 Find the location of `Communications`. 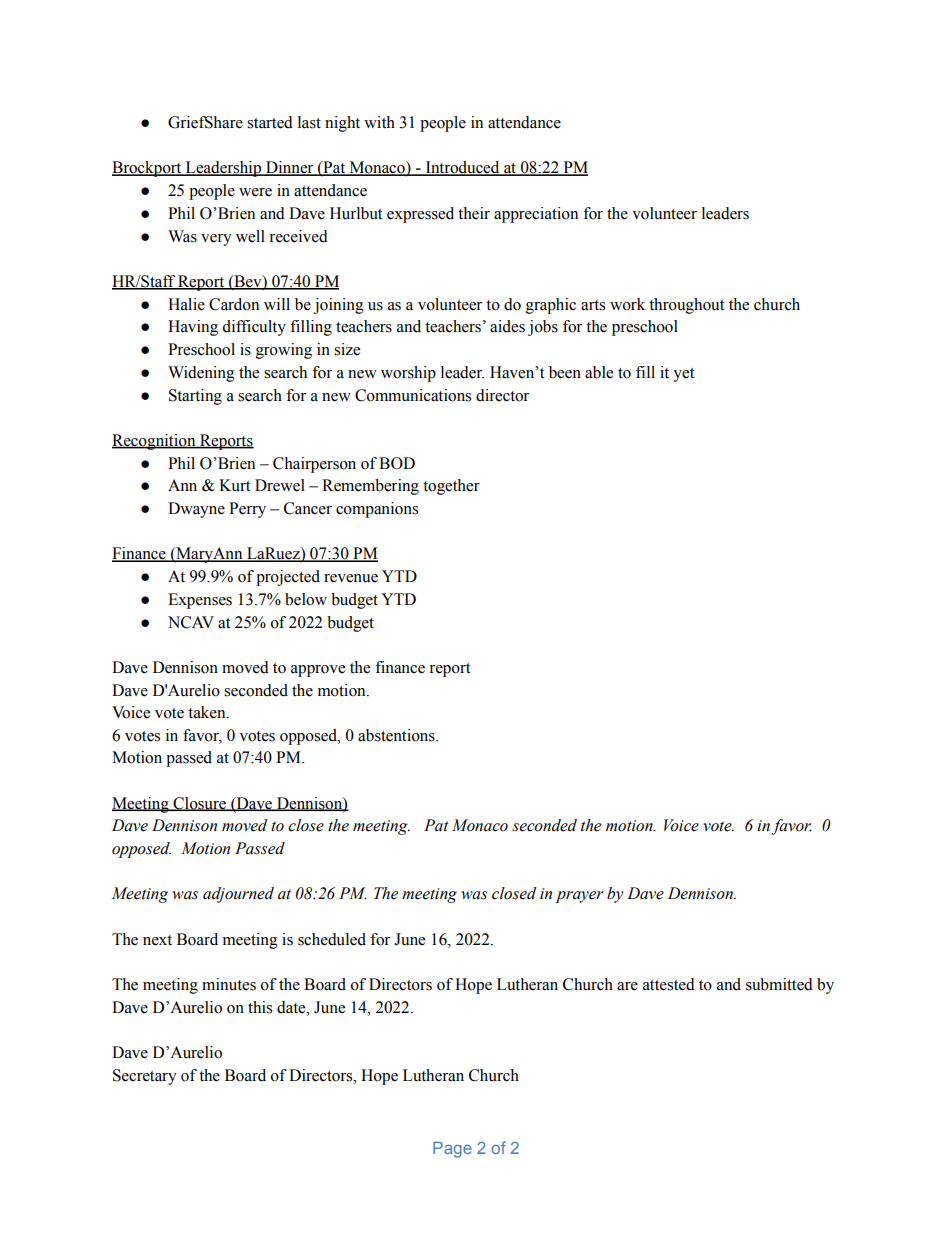

Communications is located at coordinates (413, 395).
